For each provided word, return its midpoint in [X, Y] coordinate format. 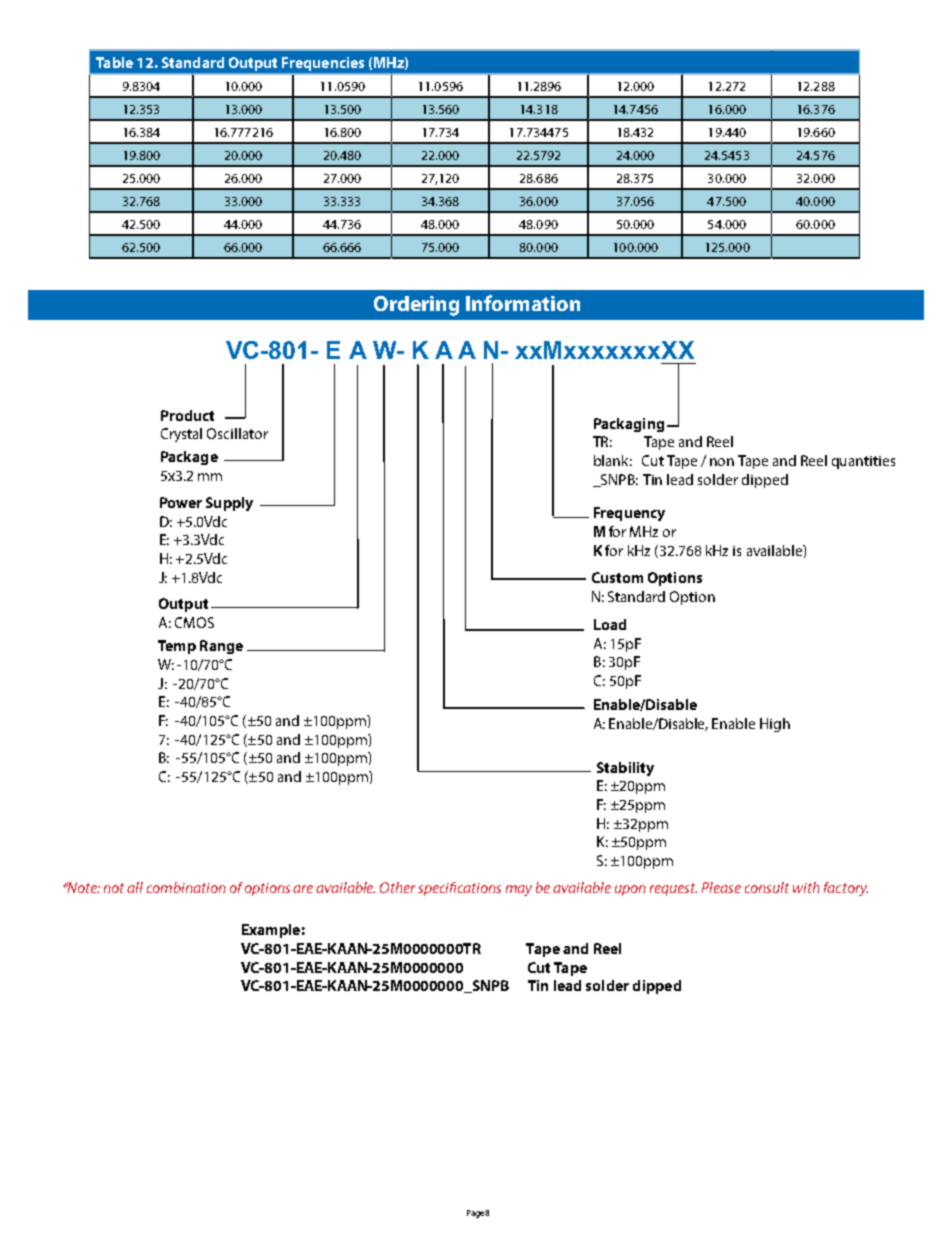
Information [523, 303]
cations [479, 888]
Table [114, 62]
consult [767, 887]
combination [186, 887]
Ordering [416, 306]
